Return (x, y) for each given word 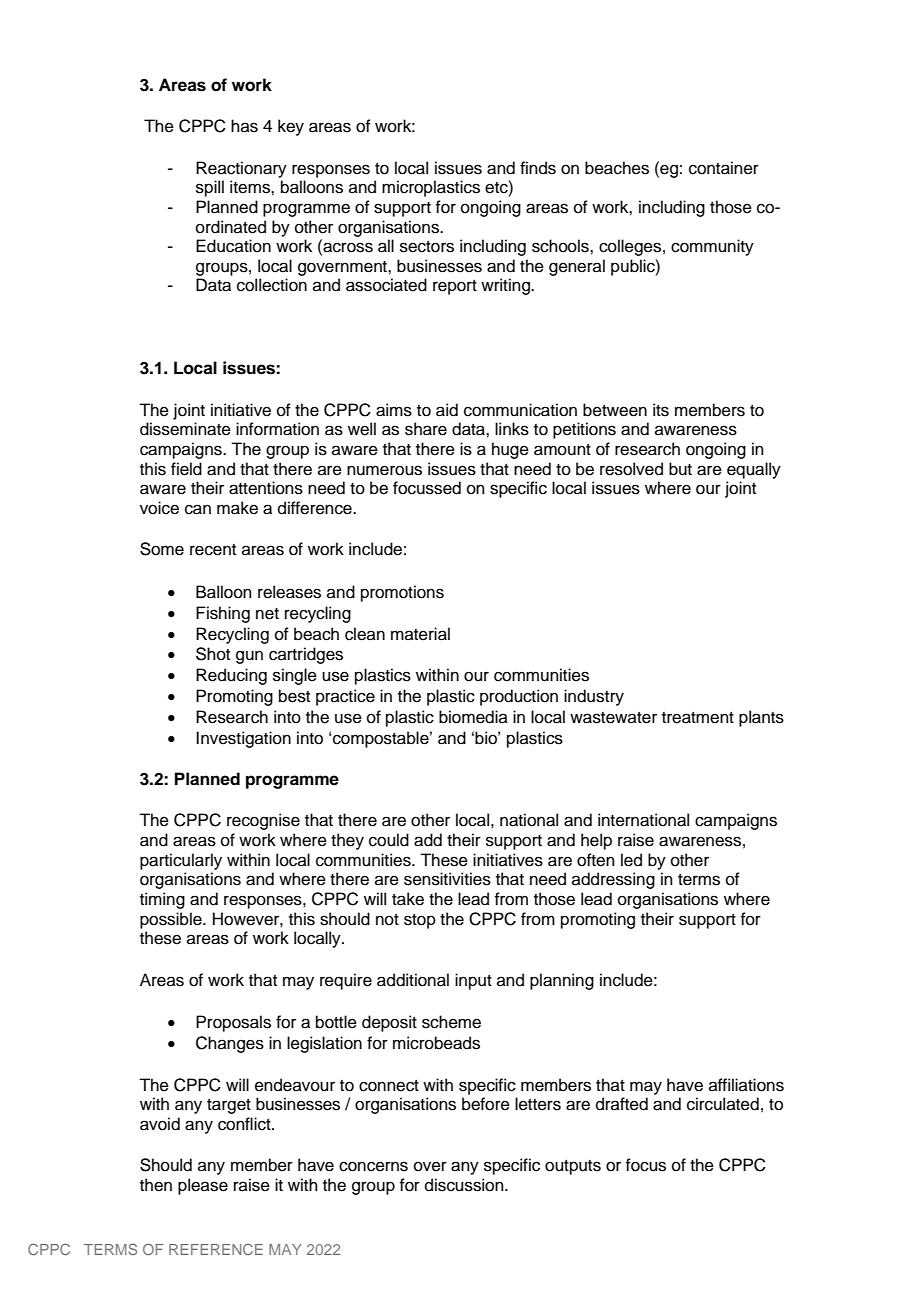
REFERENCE (216, 1249)
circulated (723, 1104)
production (519, 697)
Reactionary (241, 169)
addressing (613, 880)
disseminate (185, 429)
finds (538, 168)
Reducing (231, 676)
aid (447, 410)
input (473, 981)
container (724, 168)
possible (172, 920)
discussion (465, 1185)
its (661, 410)
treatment (698, 718)
